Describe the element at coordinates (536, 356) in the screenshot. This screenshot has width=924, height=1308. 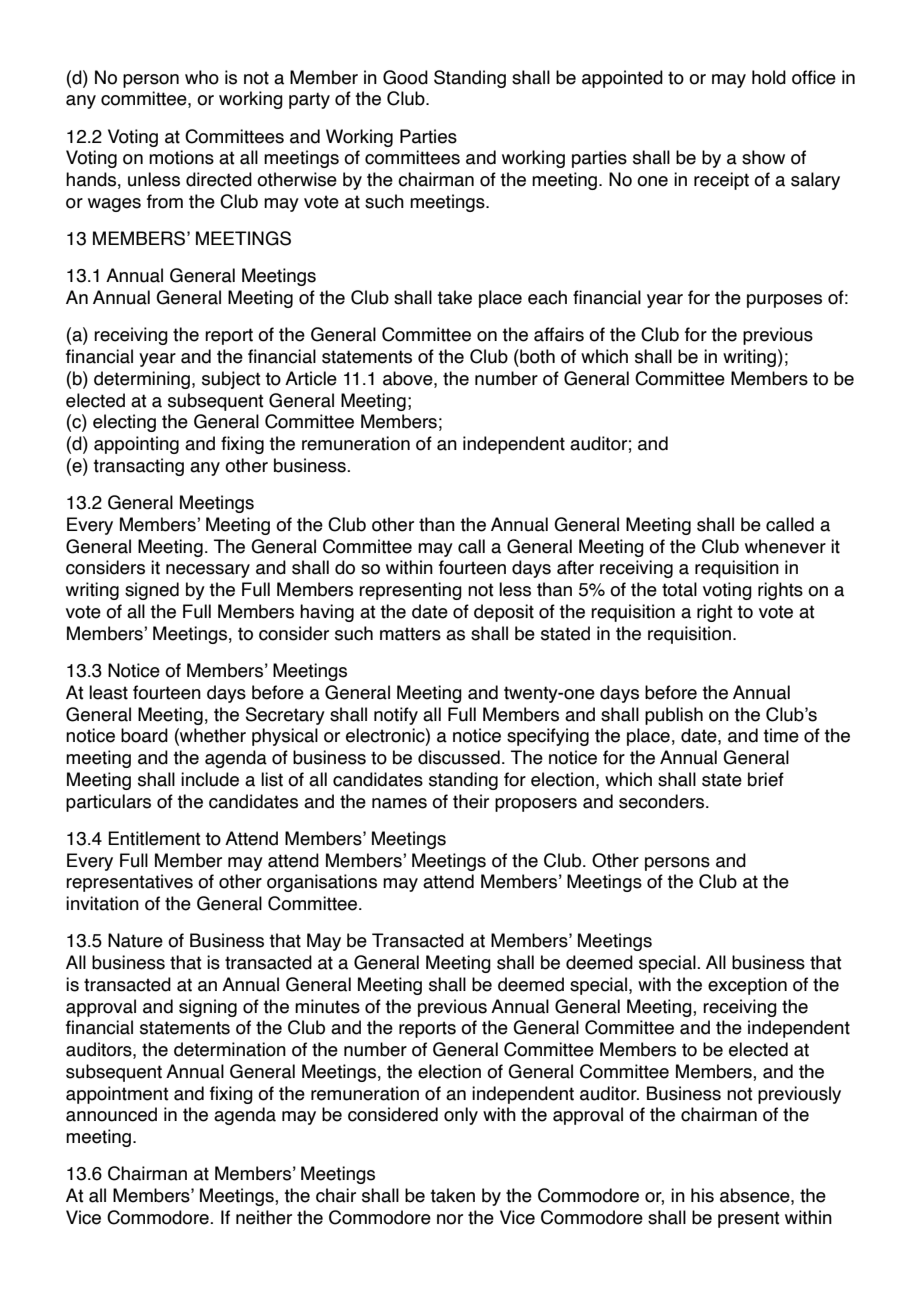
I see `both` at that location.
